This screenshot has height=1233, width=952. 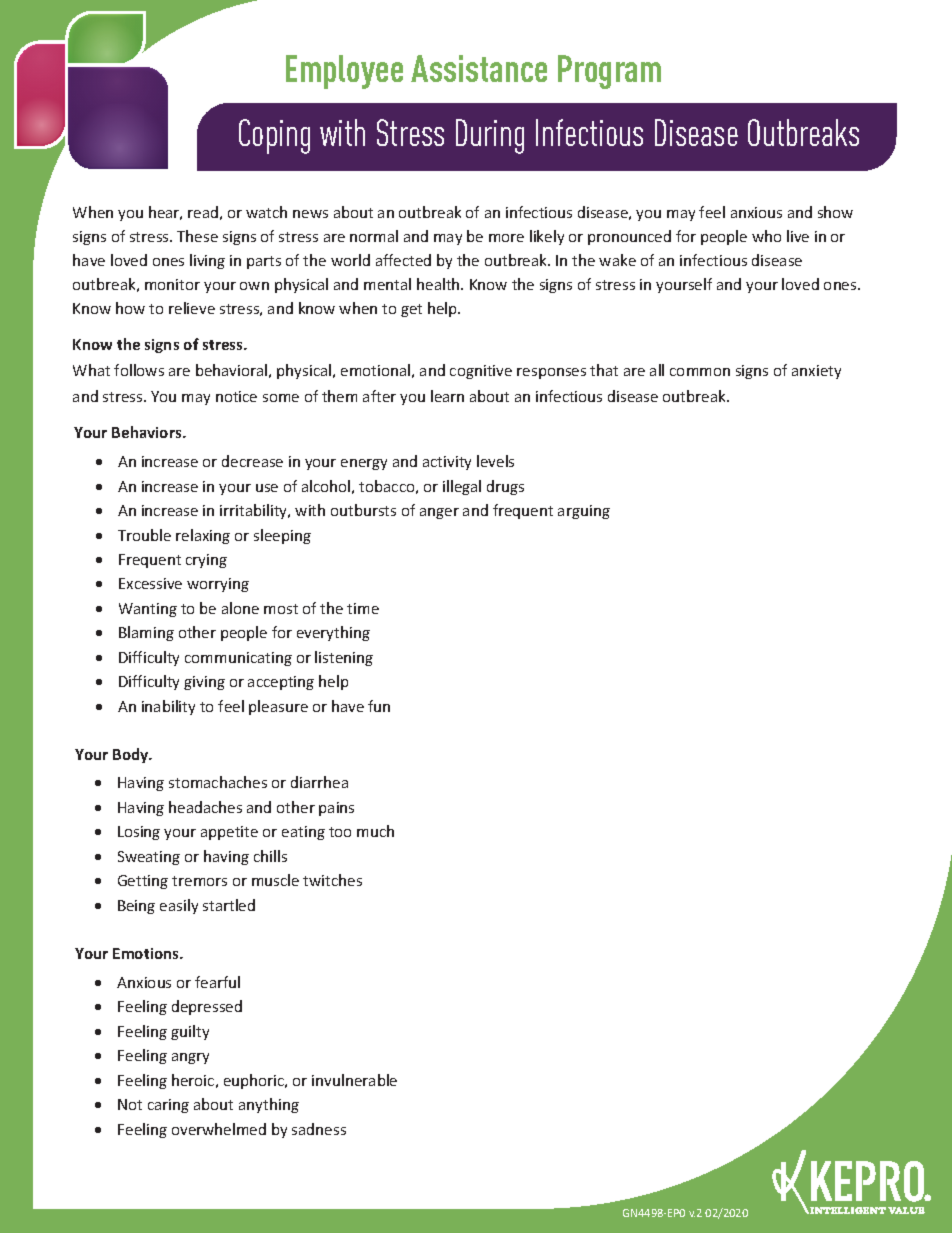 What do you see at coordinates (584, 512) in the screenshot?
I see `arguing` at bounding box center [584, 512].
